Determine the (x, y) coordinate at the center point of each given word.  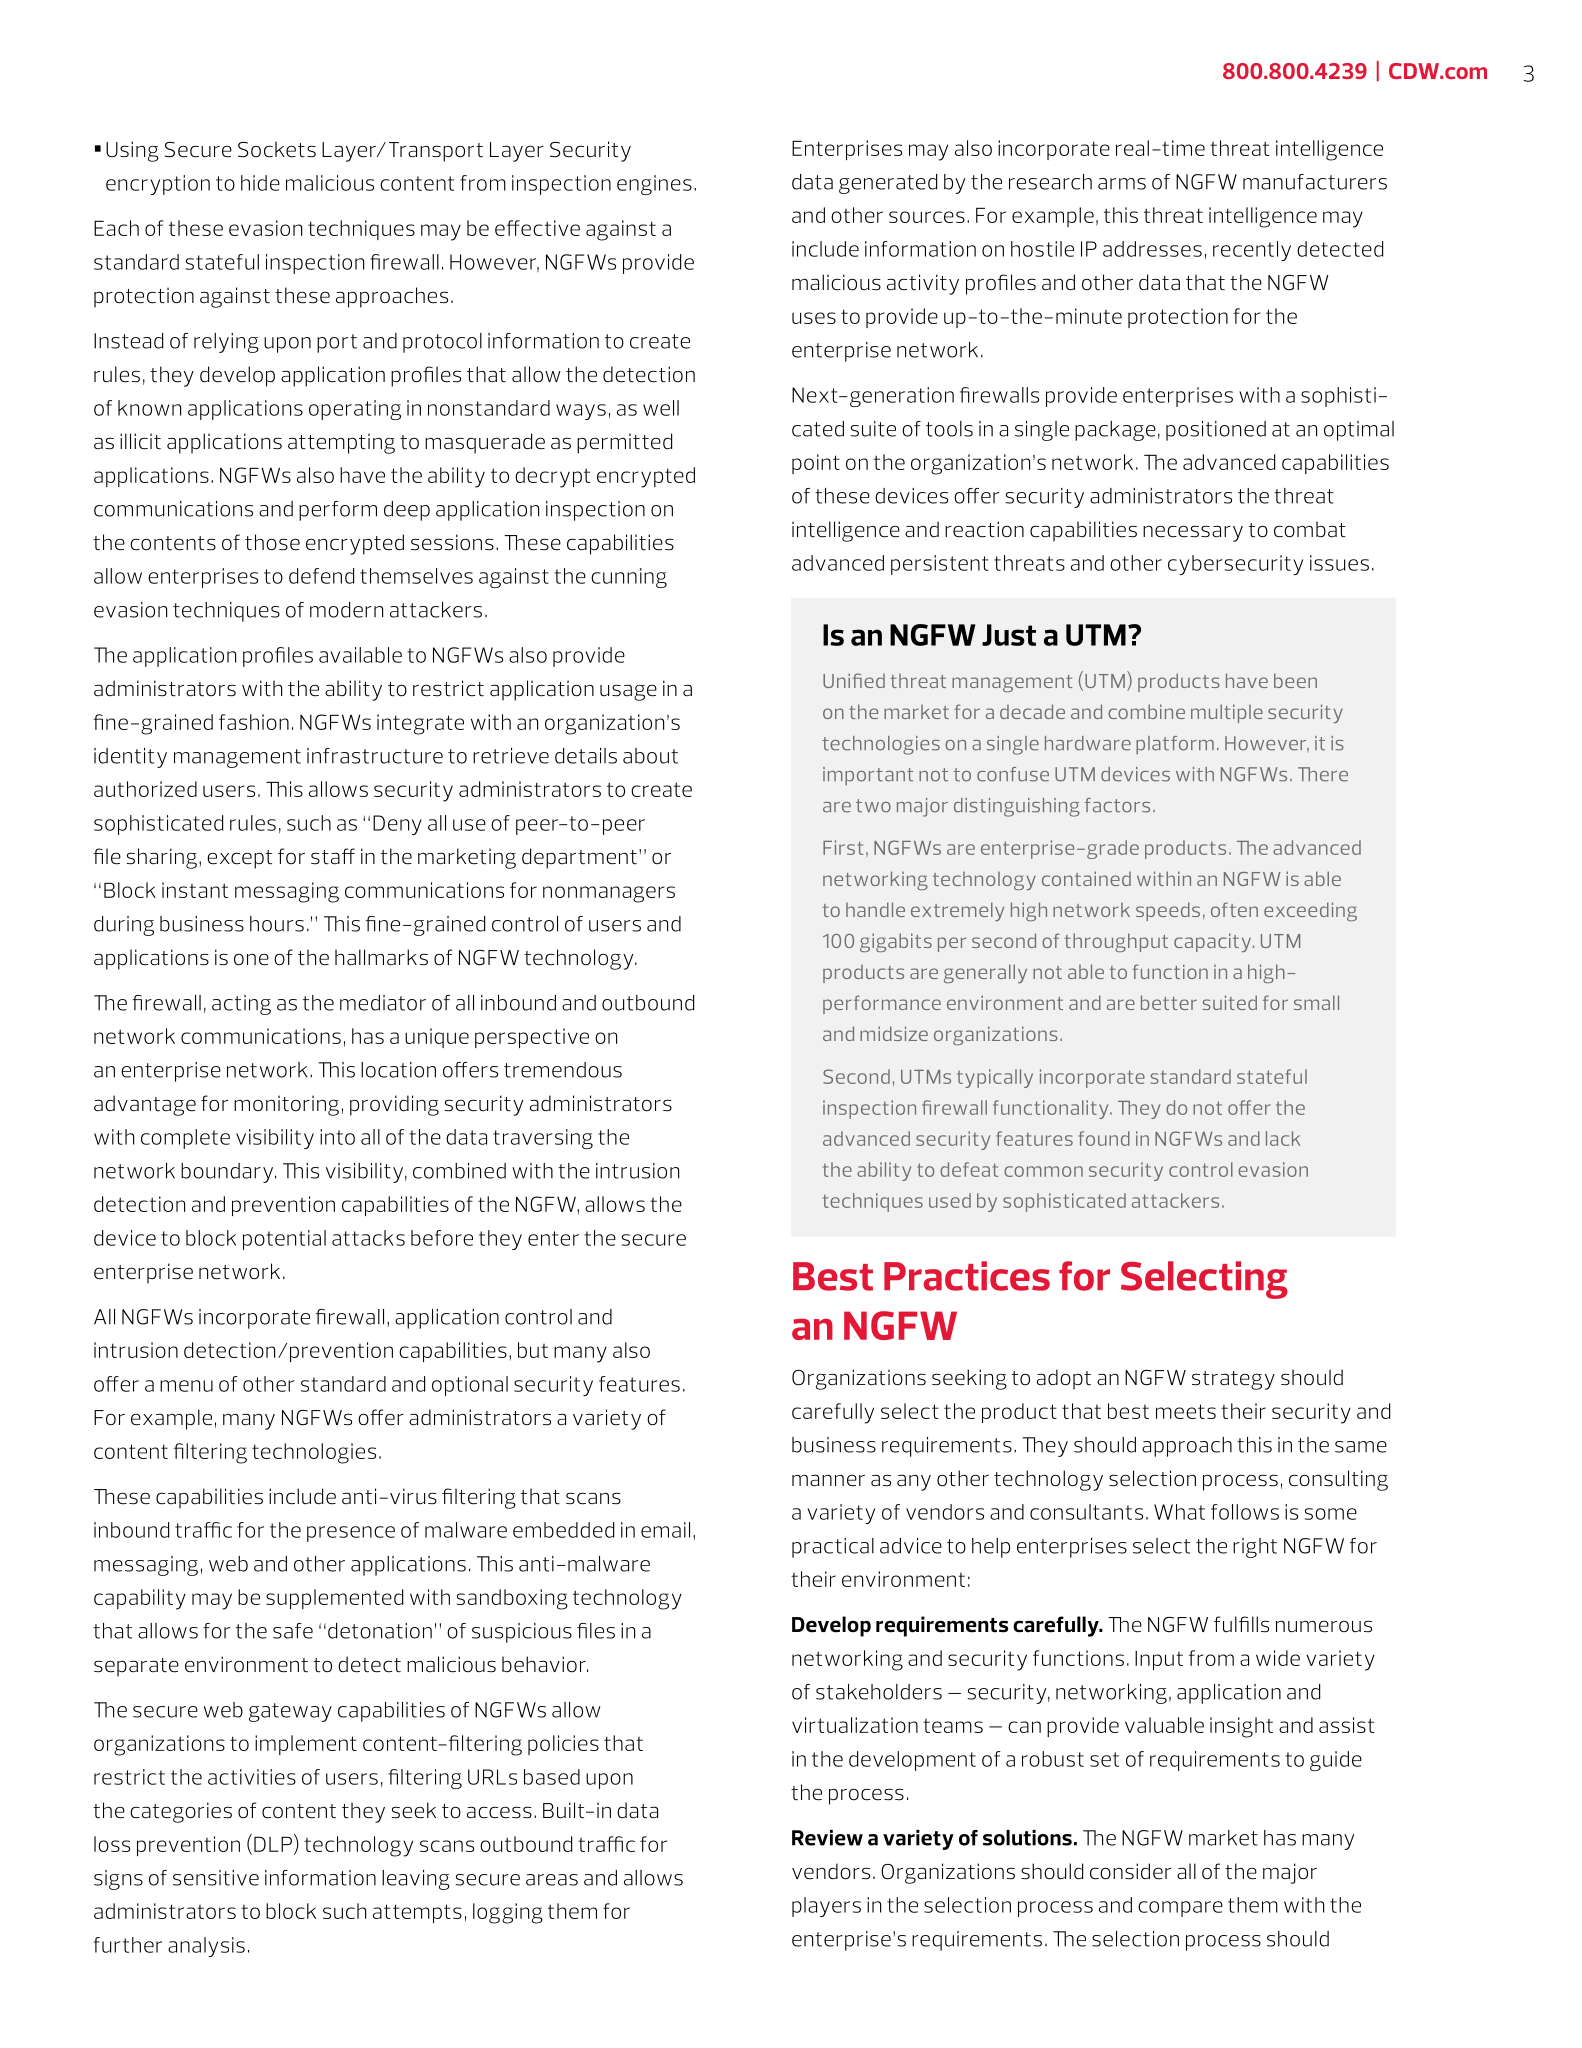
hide (260, 183)
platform (1175, 745)
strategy (1233, 1380)
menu (186, 1386)
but (533, 1350)
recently (1252, 251)
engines (654, 185)
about (650, 756)
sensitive (216, 1878)
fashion (254, 722)
